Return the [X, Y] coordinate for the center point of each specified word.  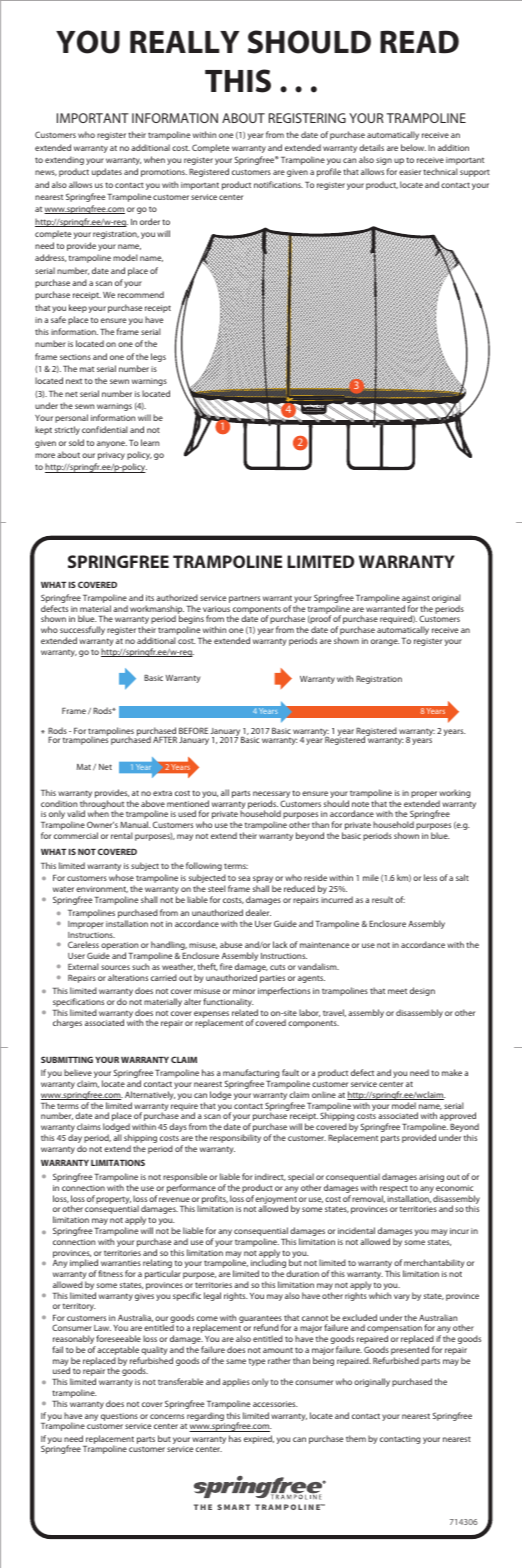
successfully [82, 632]
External [83, 966]
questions [119, 1417]
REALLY [184, 41]
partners [244, 599]
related [245, 1012]
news [46, 173]
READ [419, 42]
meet [397, 991]
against [416, 600]
